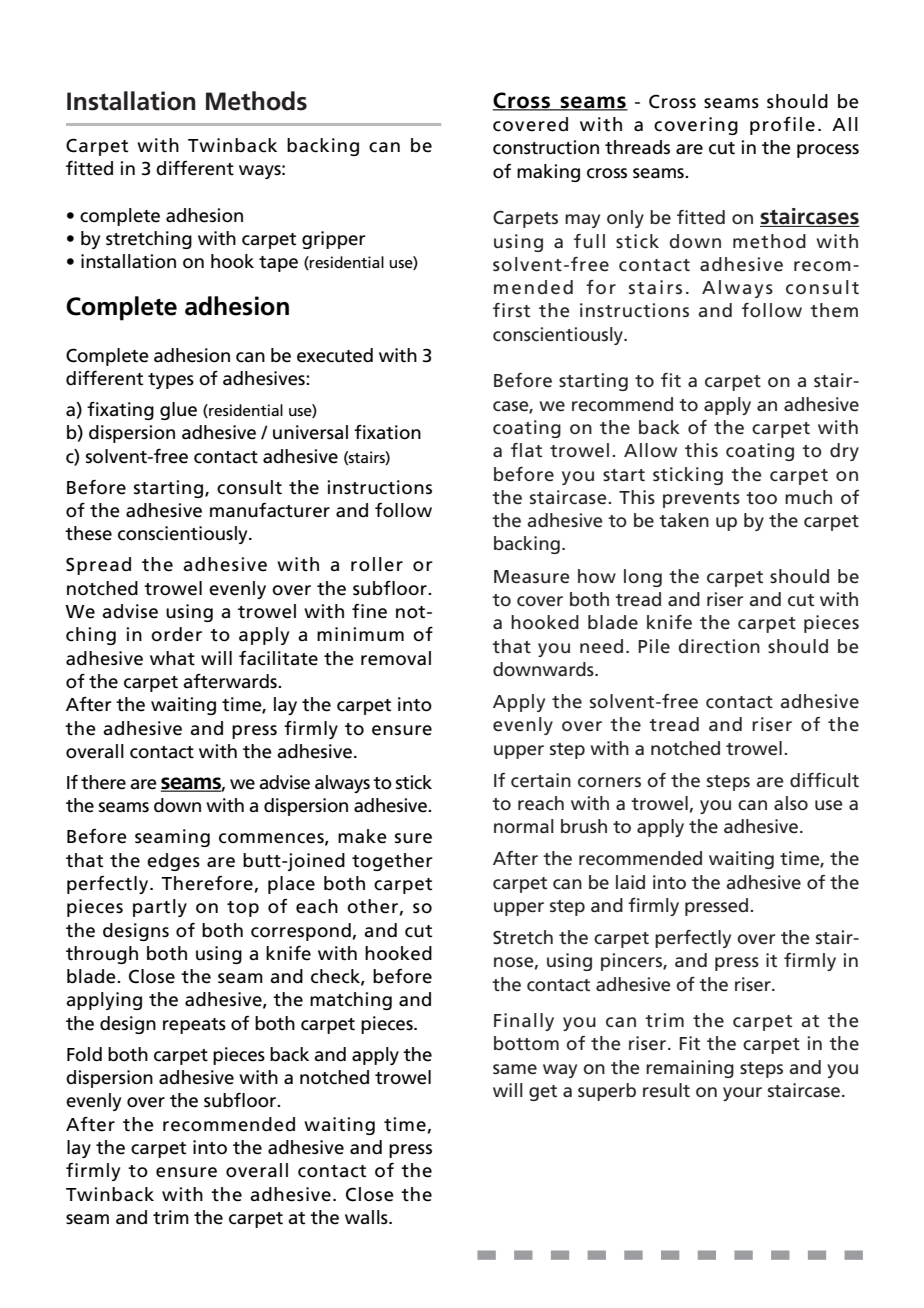  What do you see at coordinates (367, 1217) in the document?
I see `walls` at bounding box center [367, 1217].
